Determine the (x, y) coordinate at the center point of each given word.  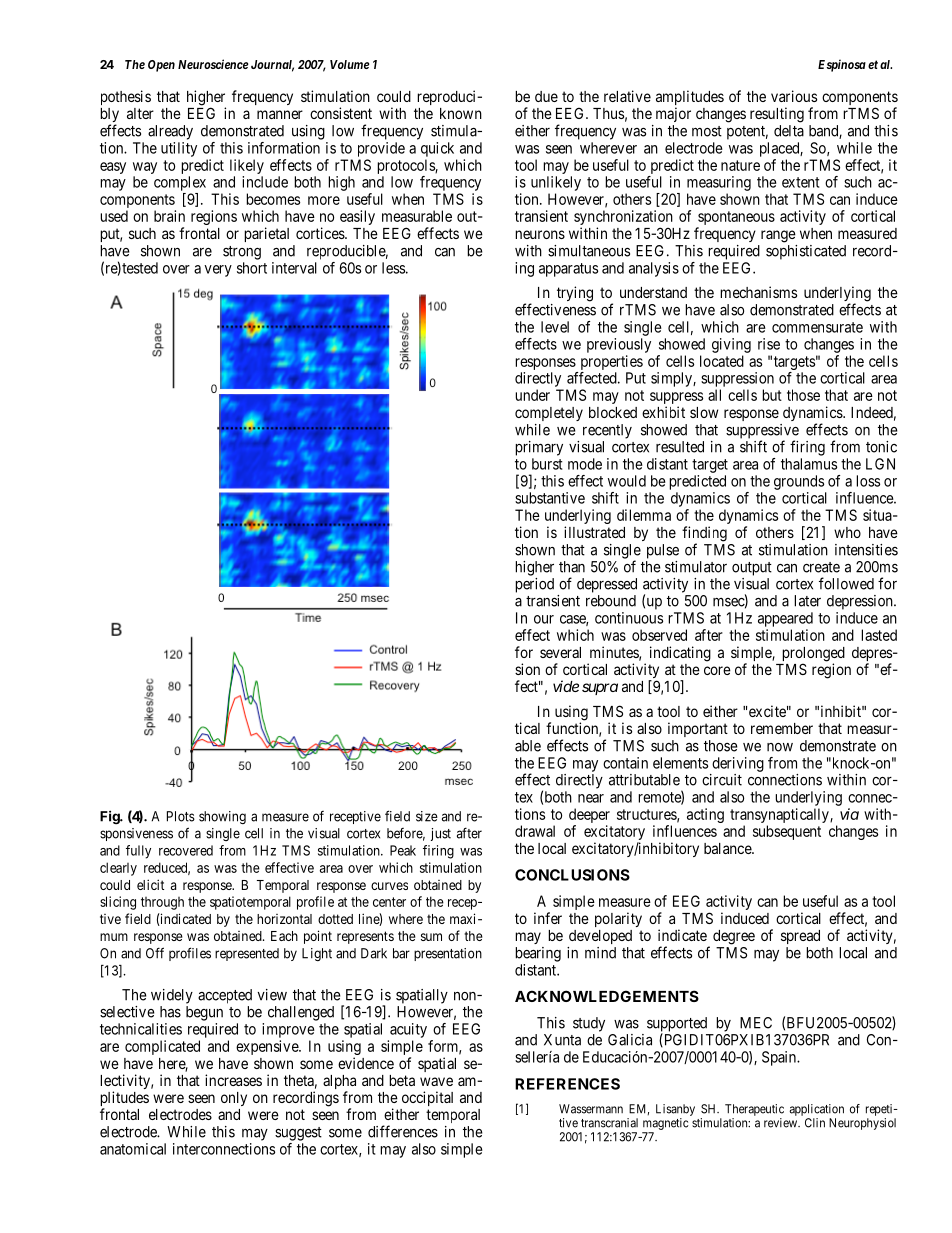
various (794, 96)
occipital (427, 1098)
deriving (738, 764)
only (234, 1099)
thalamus (809, 464)
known (461, 113)
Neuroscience (213, 64)
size (427, 816)
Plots (181, 816)
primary (539, 448)
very (218, 271)
